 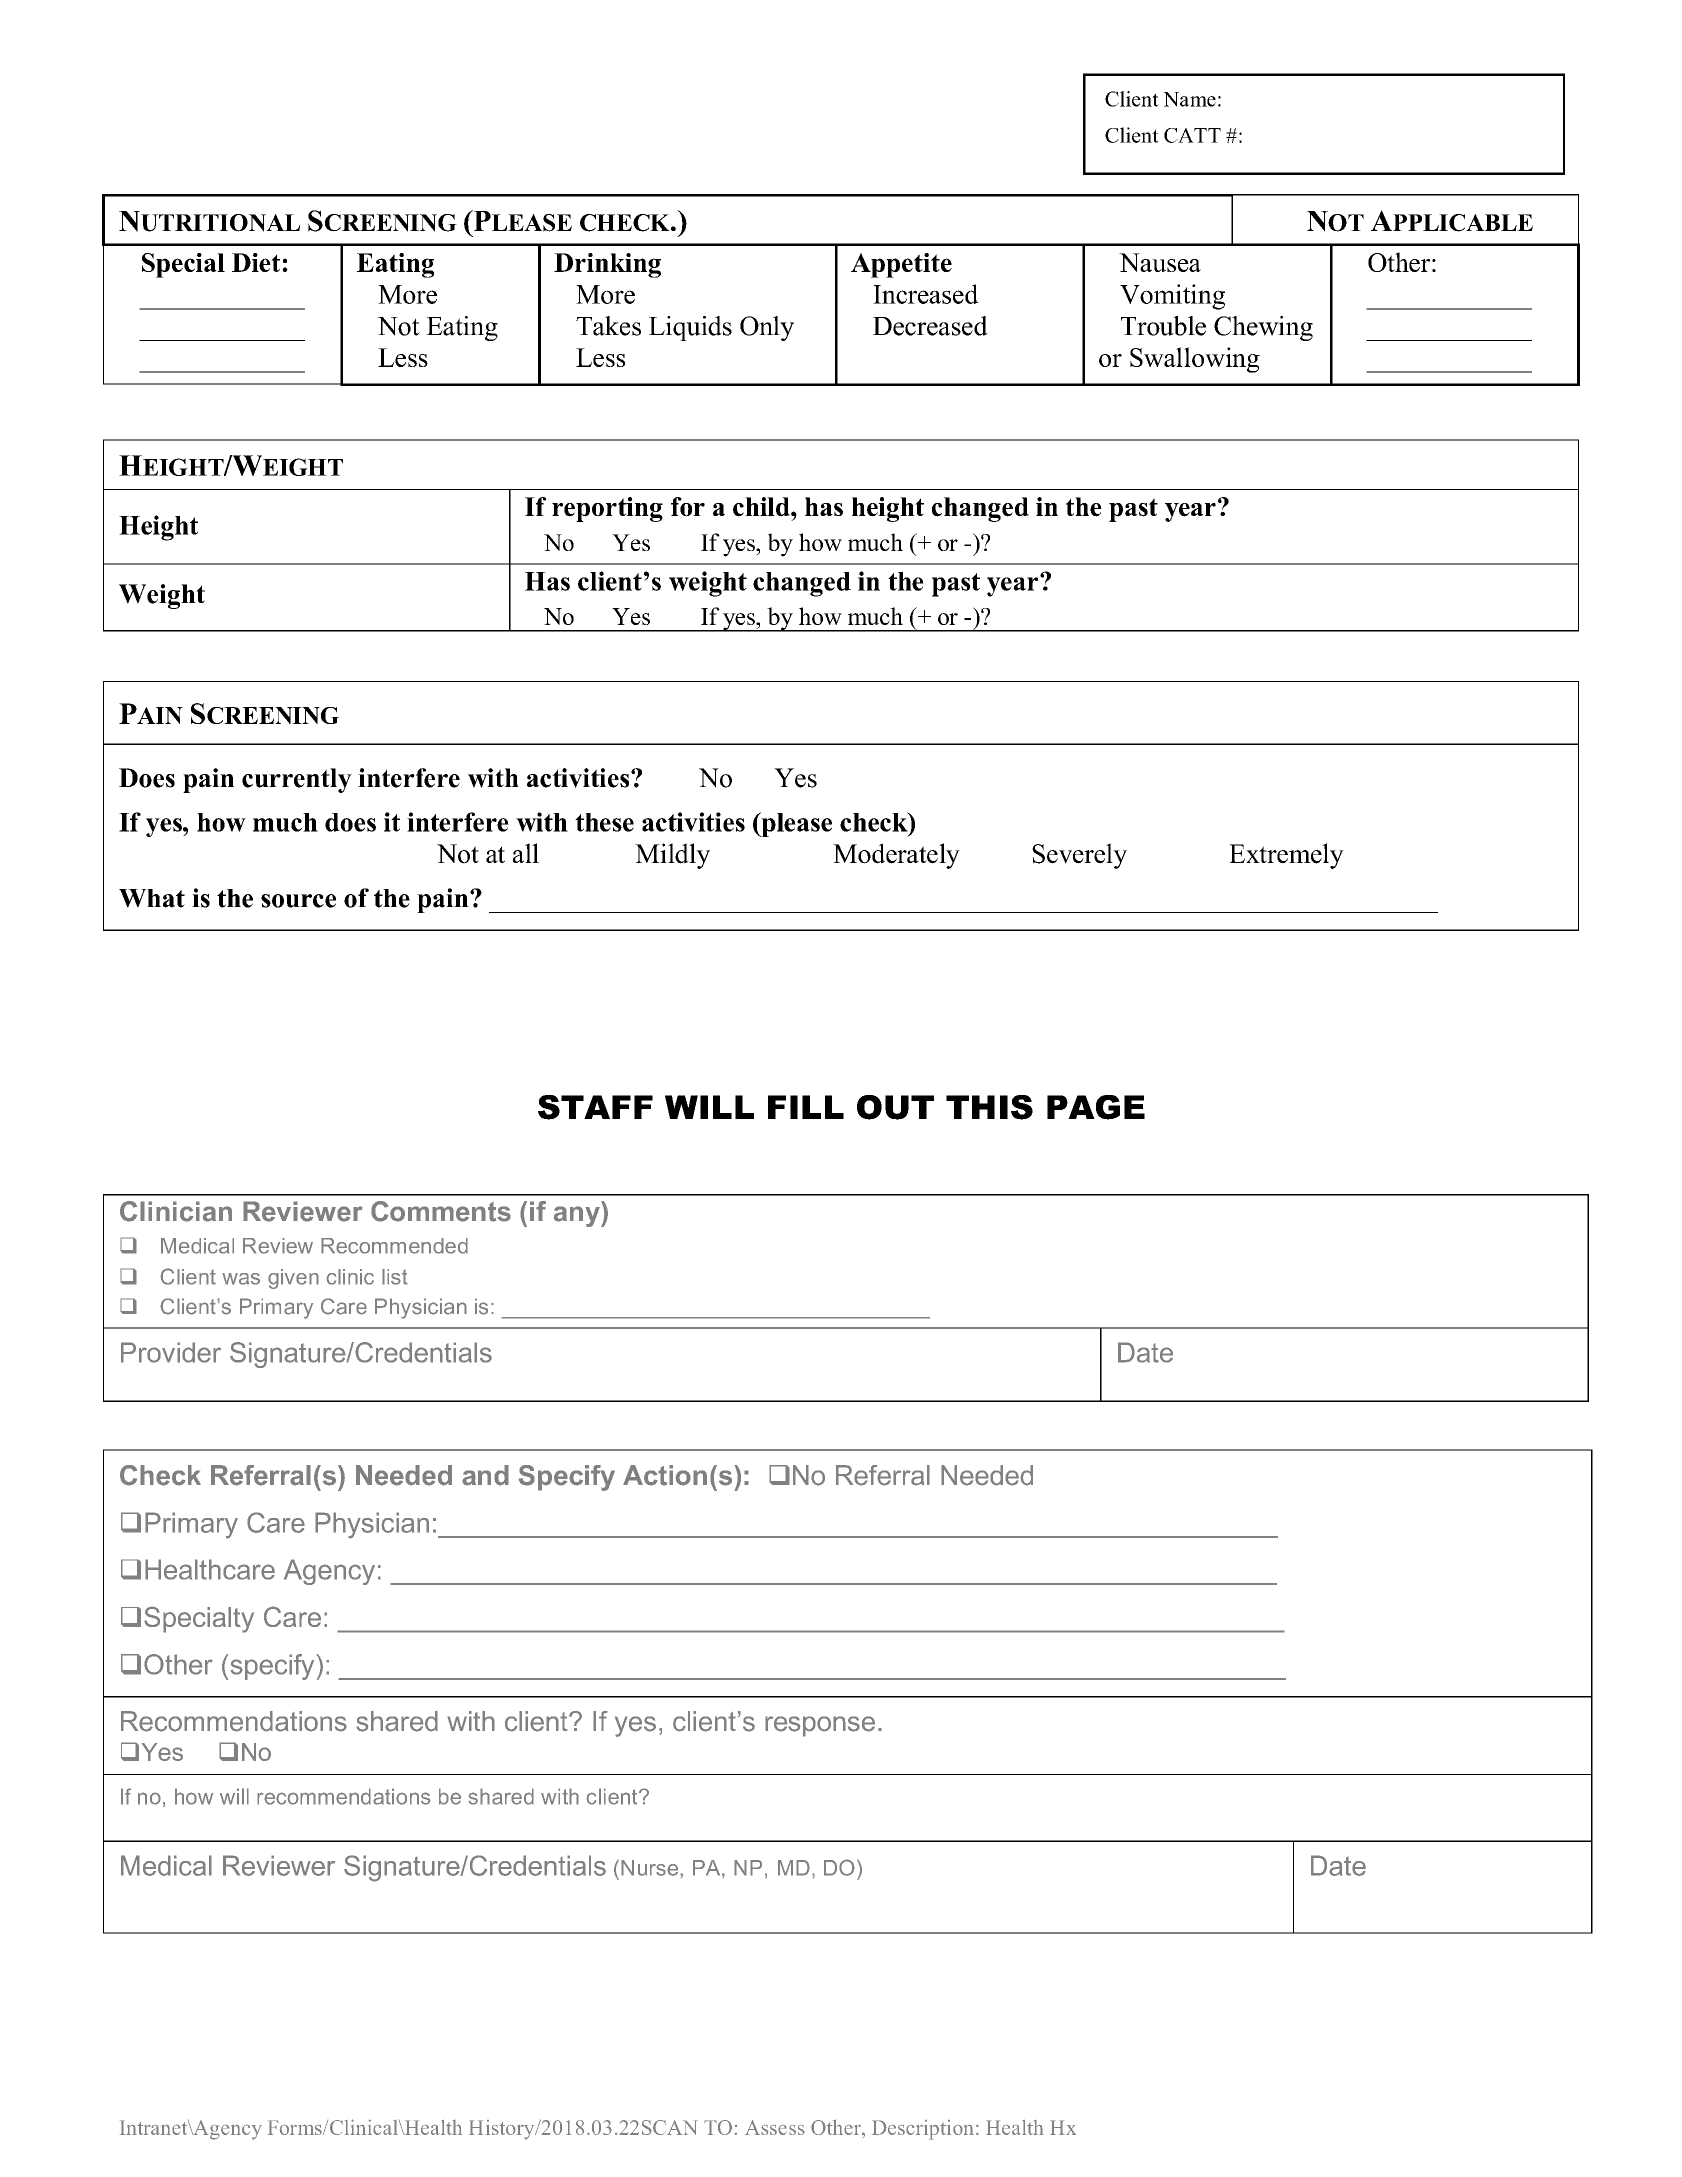 I want to click on Recommended, so click(x=394, y=1246).
